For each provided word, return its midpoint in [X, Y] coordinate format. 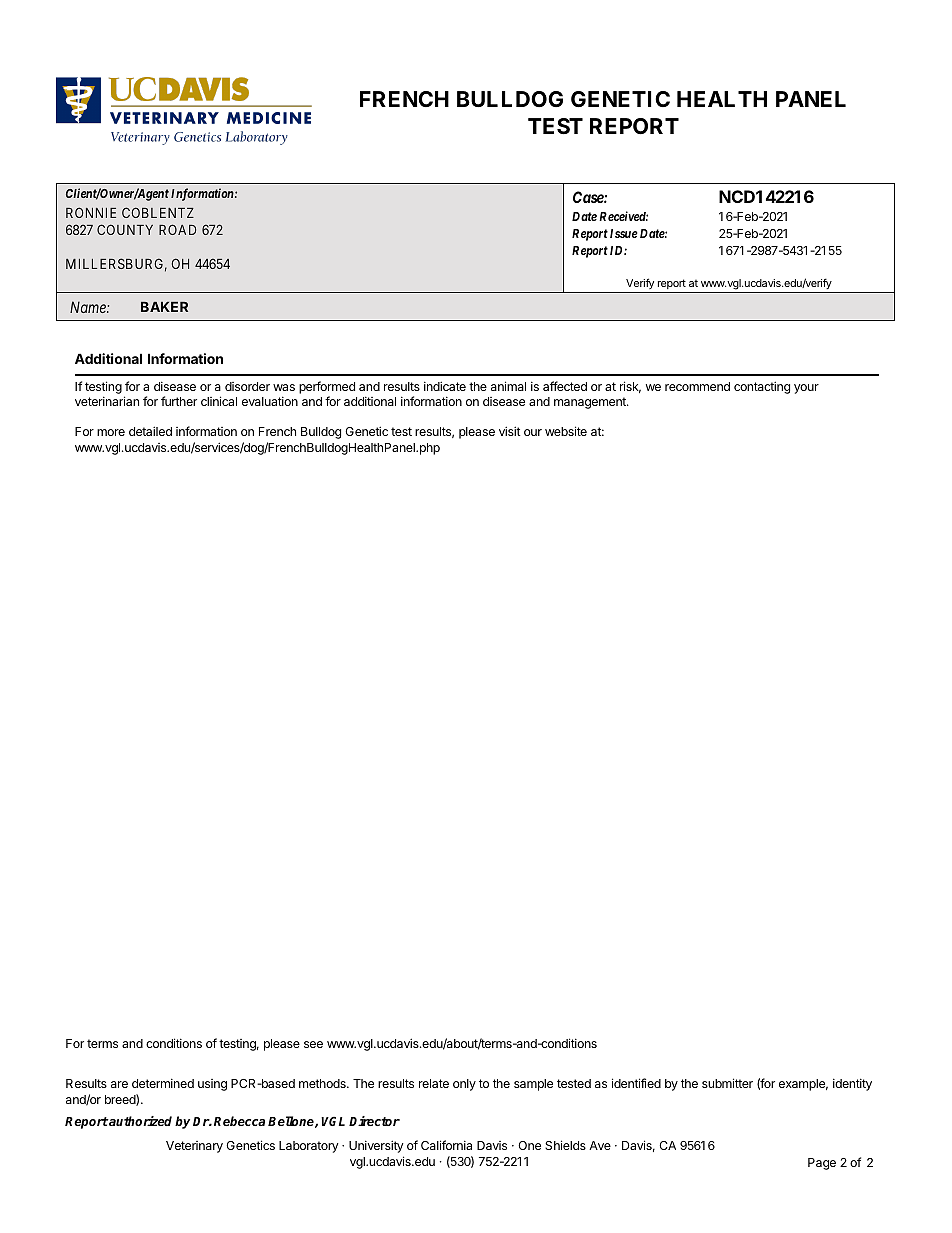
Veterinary [194, 1147]
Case [589, 197]
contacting [762, 387]
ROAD [177, 229]
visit [510, 431]
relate [434, 1083]
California [446, 1145]
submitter [727, 1083]
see [313, 1044]
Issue [624, 233]
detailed [150, 431]
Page [822, 1164]
